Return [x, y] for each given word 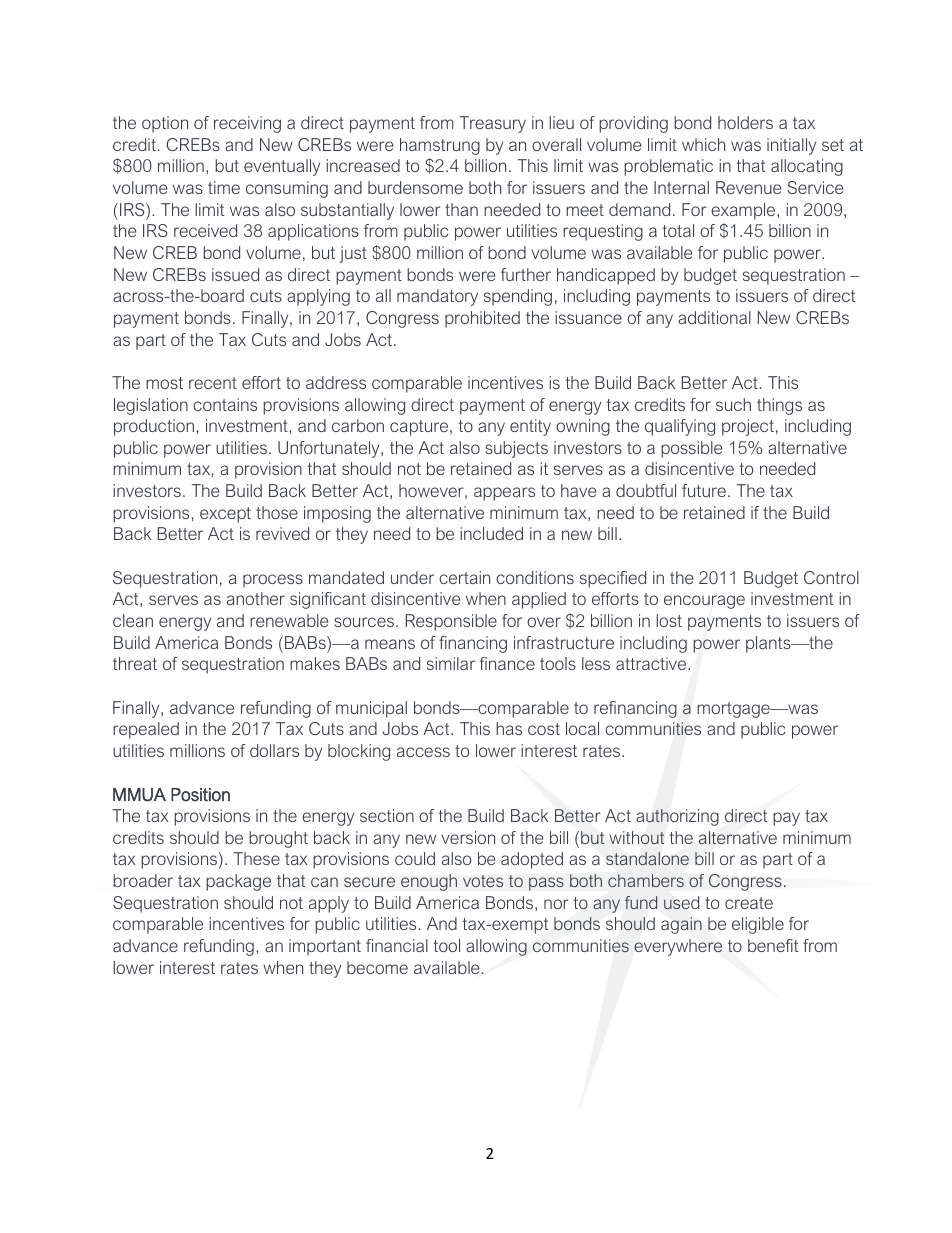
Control [831, 577]
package [238, 882]
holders [745, 122]
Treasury [493, 124]
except [225, 515]
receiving [247, 124]
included [491, 533]
